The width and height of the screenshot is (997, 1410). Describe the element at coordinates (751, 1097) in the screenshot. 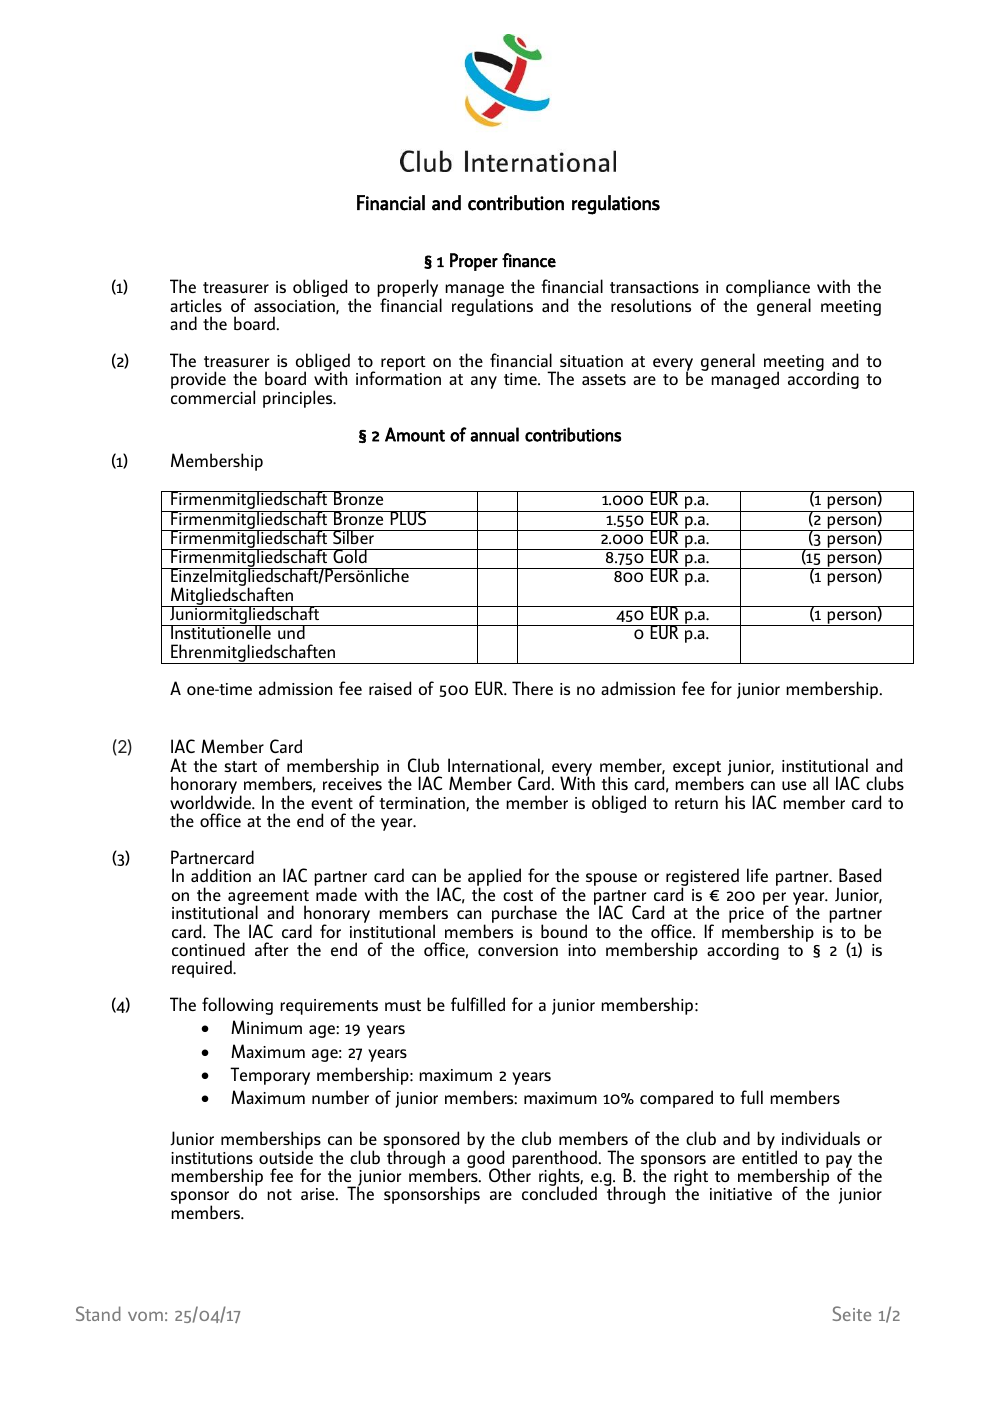

I see `full` at that location.
